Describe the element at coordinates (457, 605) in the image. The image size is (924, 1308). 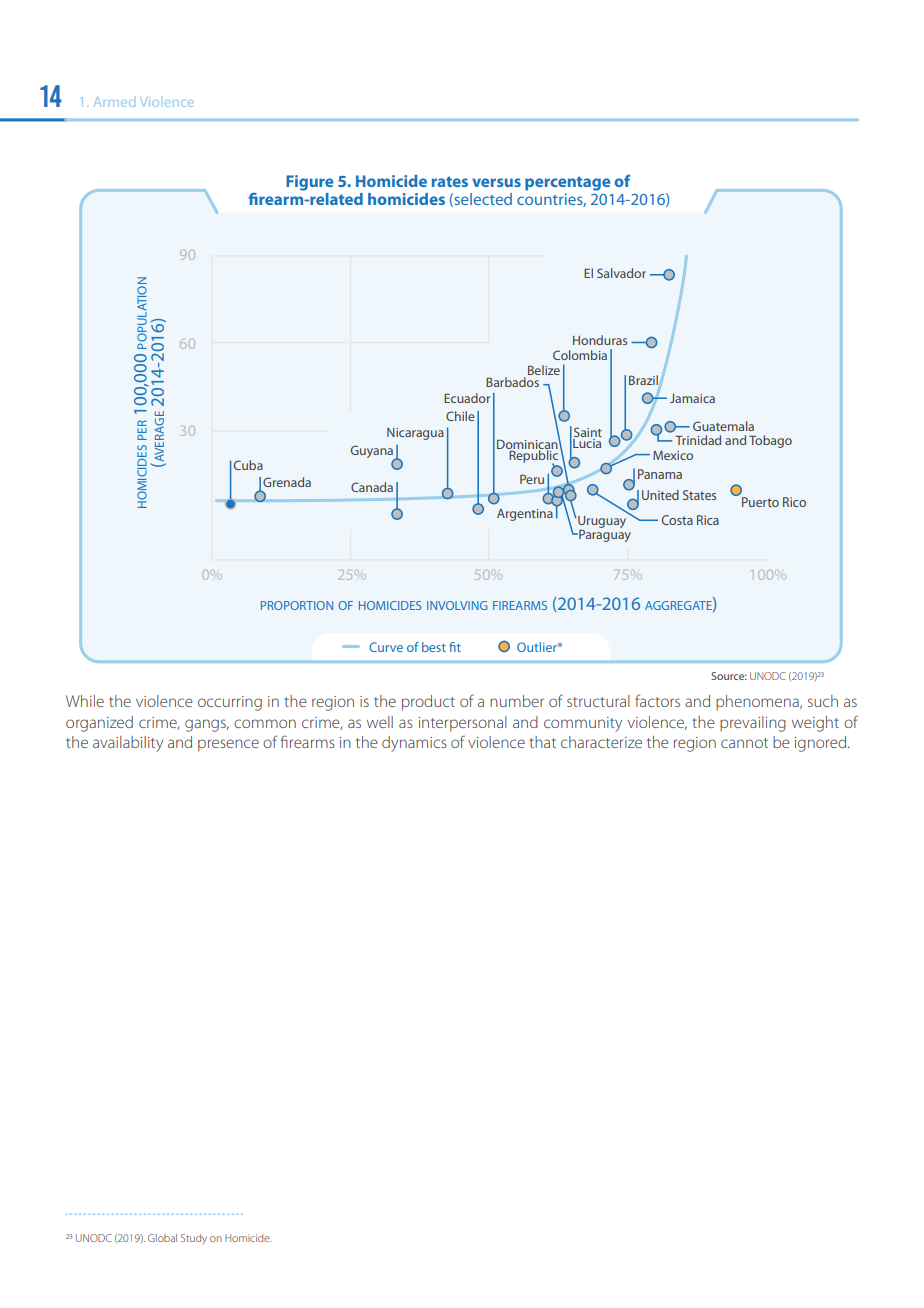
I see `INVOLVING` at that location.
